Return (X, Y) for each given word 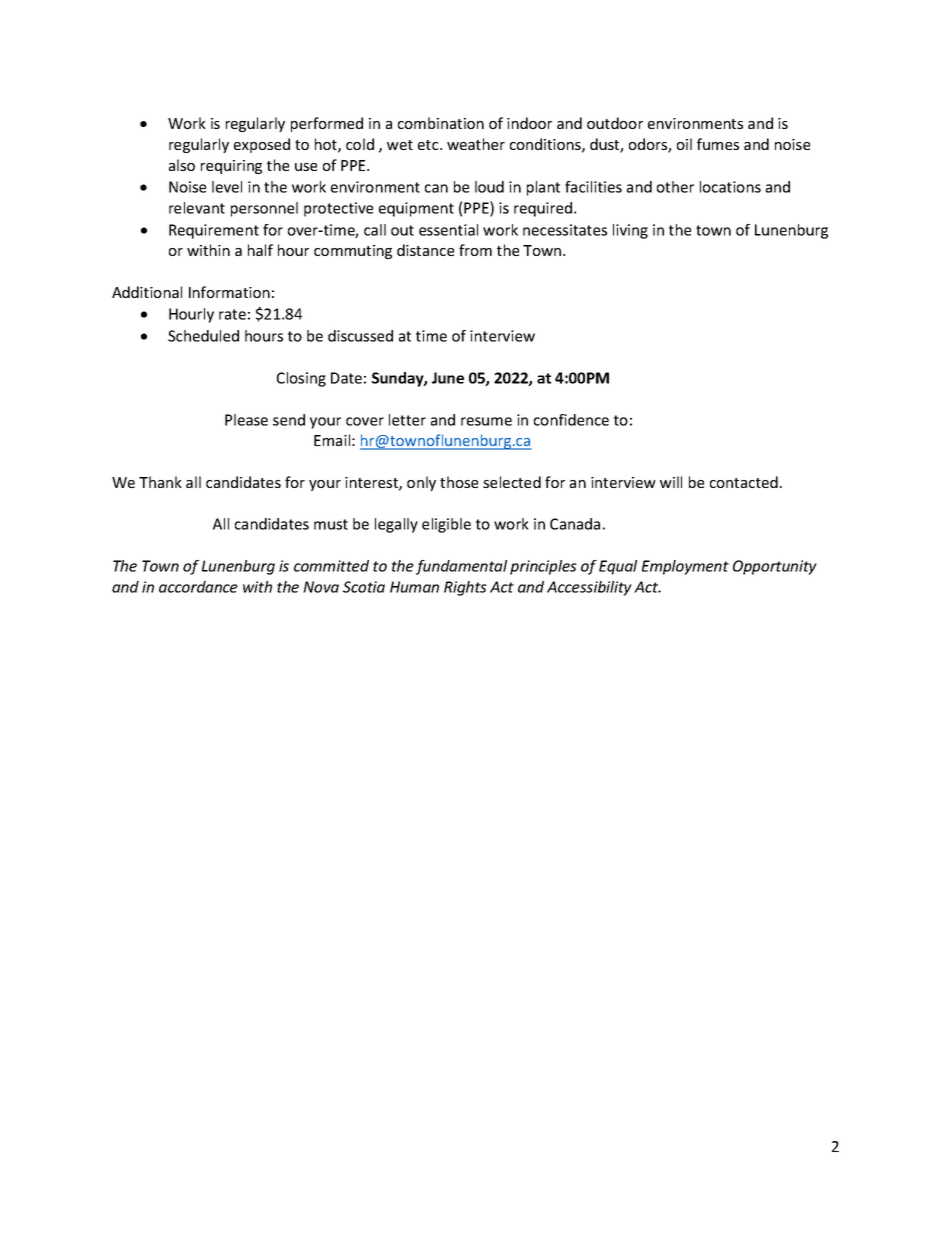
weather (476, 144)
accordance (198, 587)
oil (684, 144)
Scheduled (203, 336)
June (448, 378)
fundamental (461, 567)
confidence (571, 420)
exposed (262, 145)
